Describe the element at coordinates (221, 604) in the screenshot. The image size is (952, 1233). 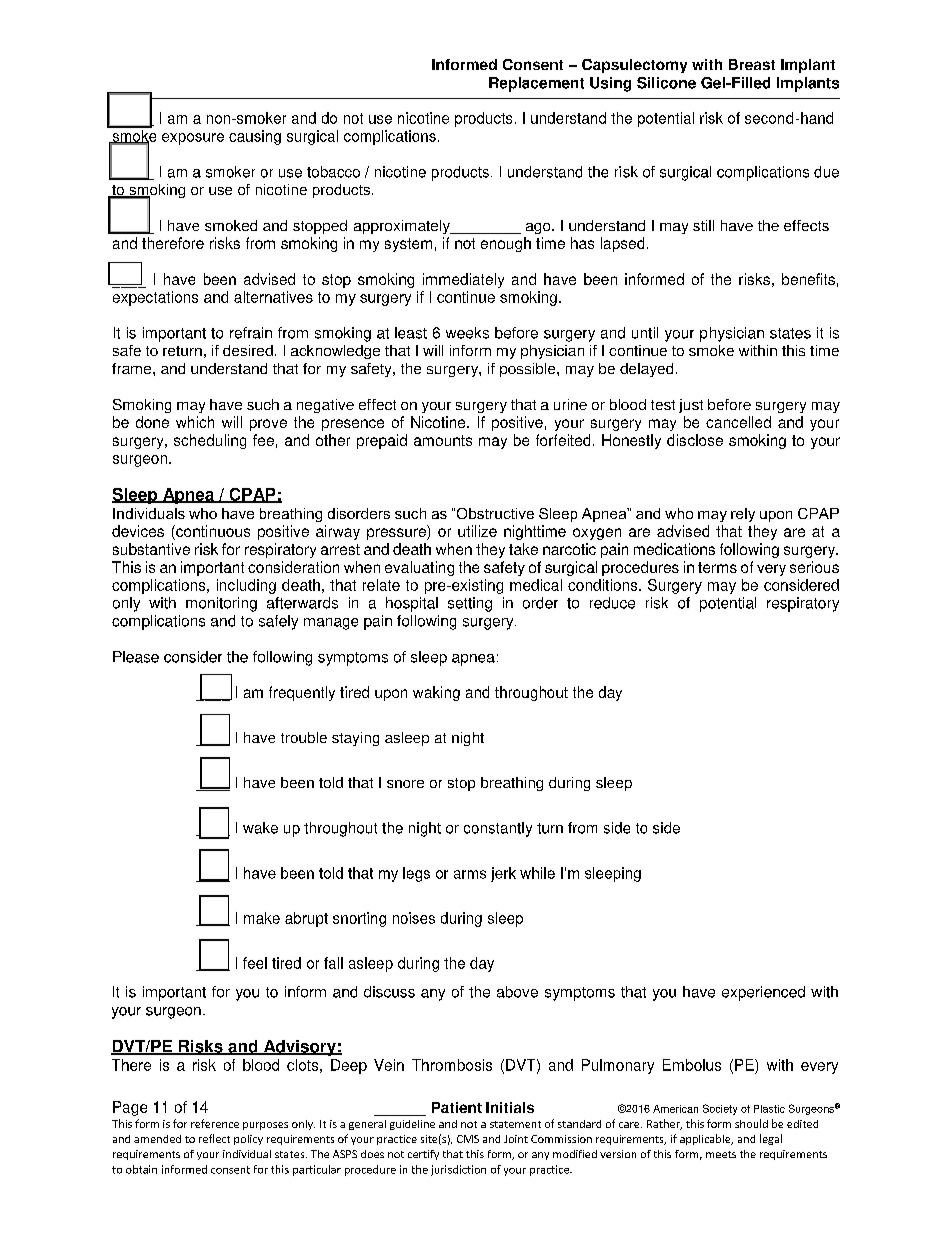
I see `monitoring` at that location.
